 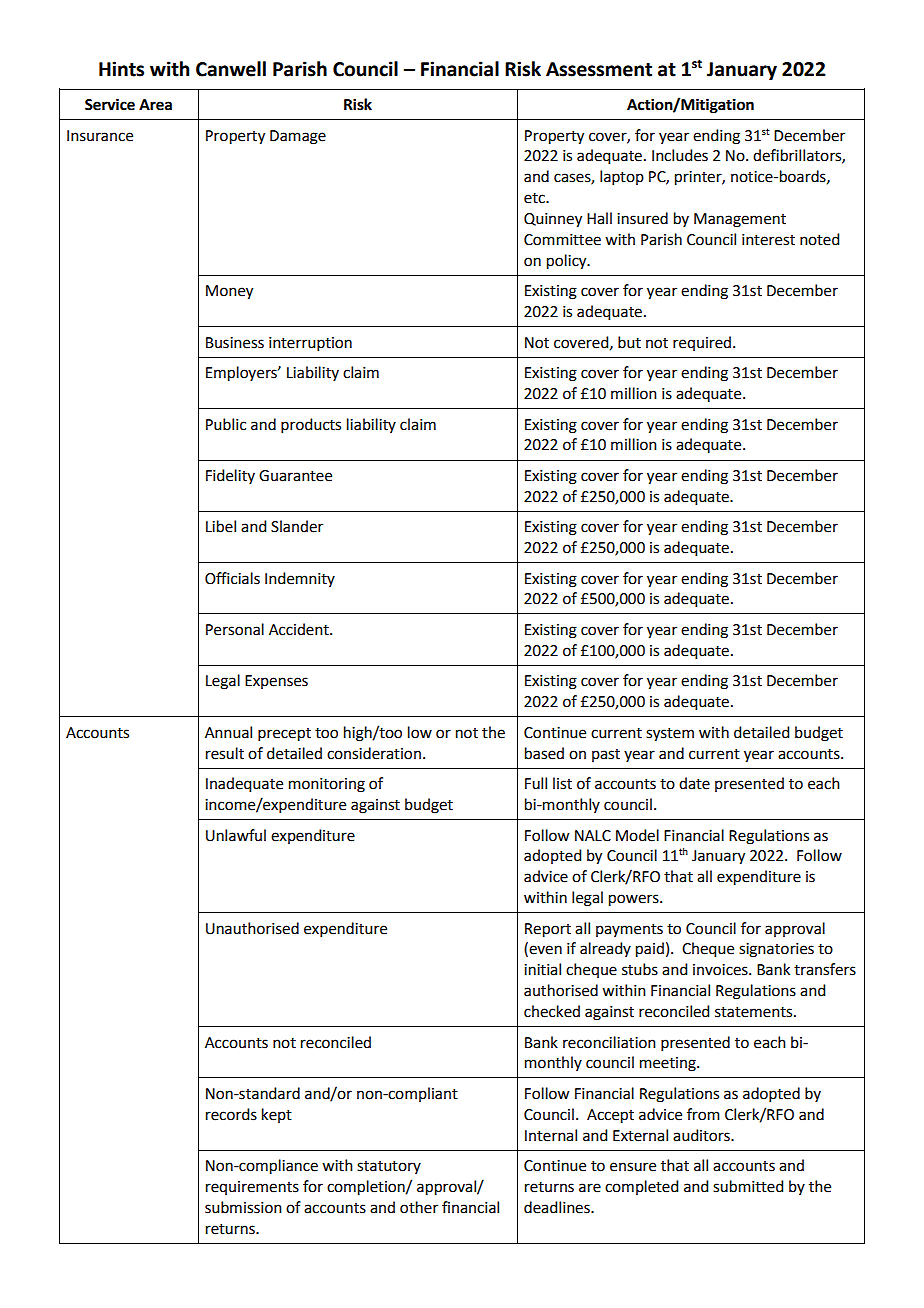 I want to click on system, so click(x=670, y=735).
